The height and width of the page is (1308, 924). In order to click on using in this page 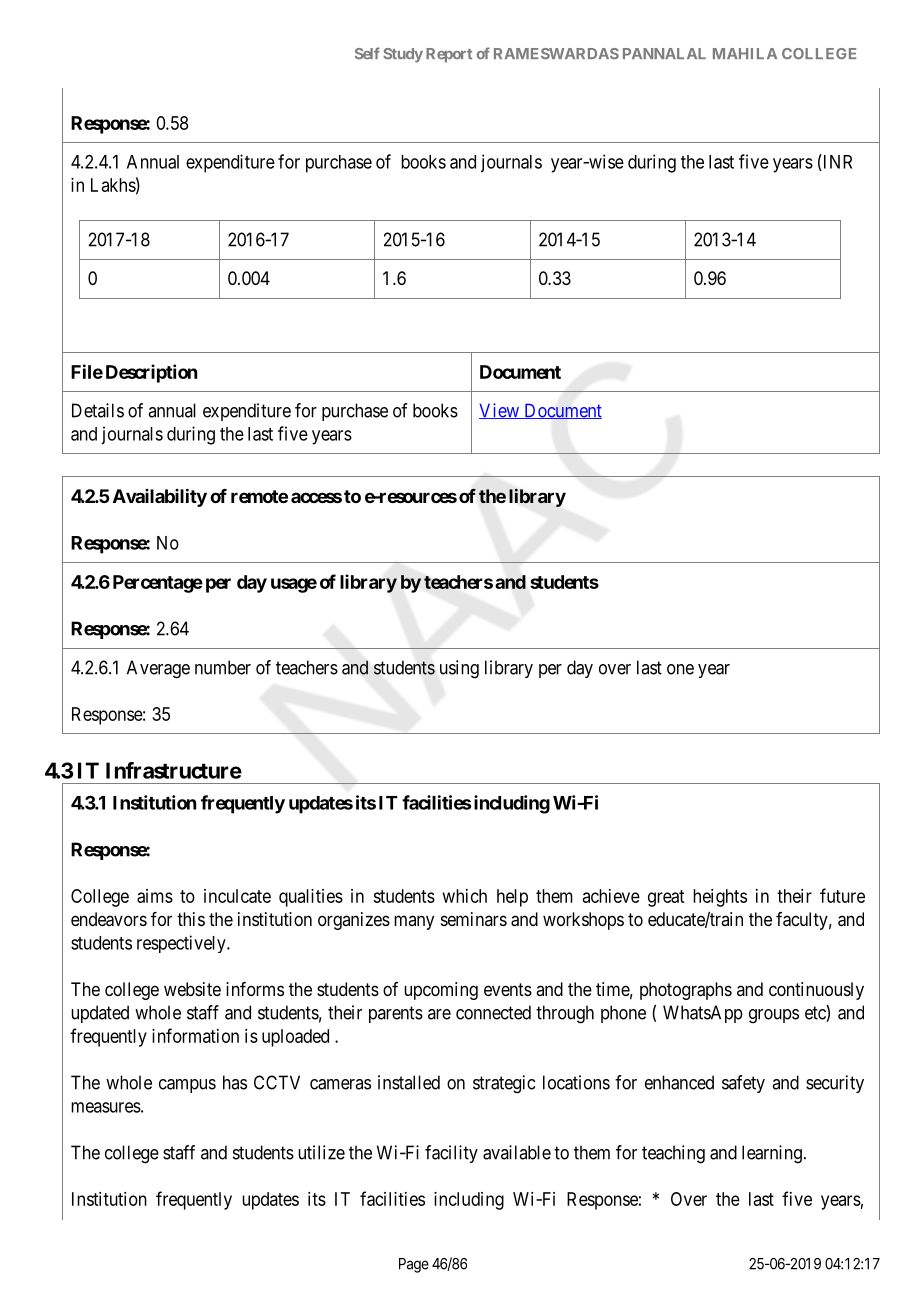, I will do `click(459, 669)`.
